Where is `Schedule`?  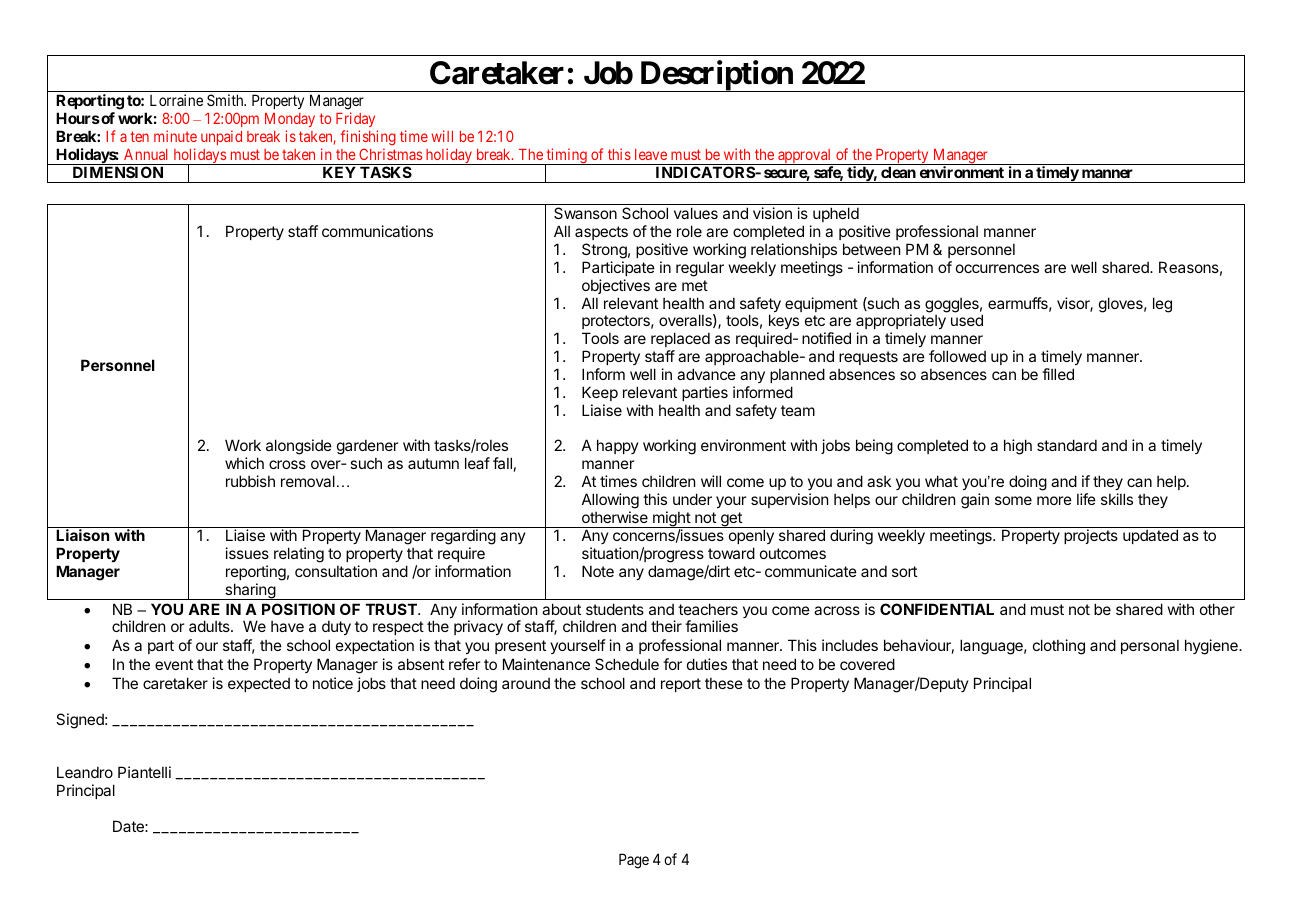 Schedule is located at coordinates (627, 664).
